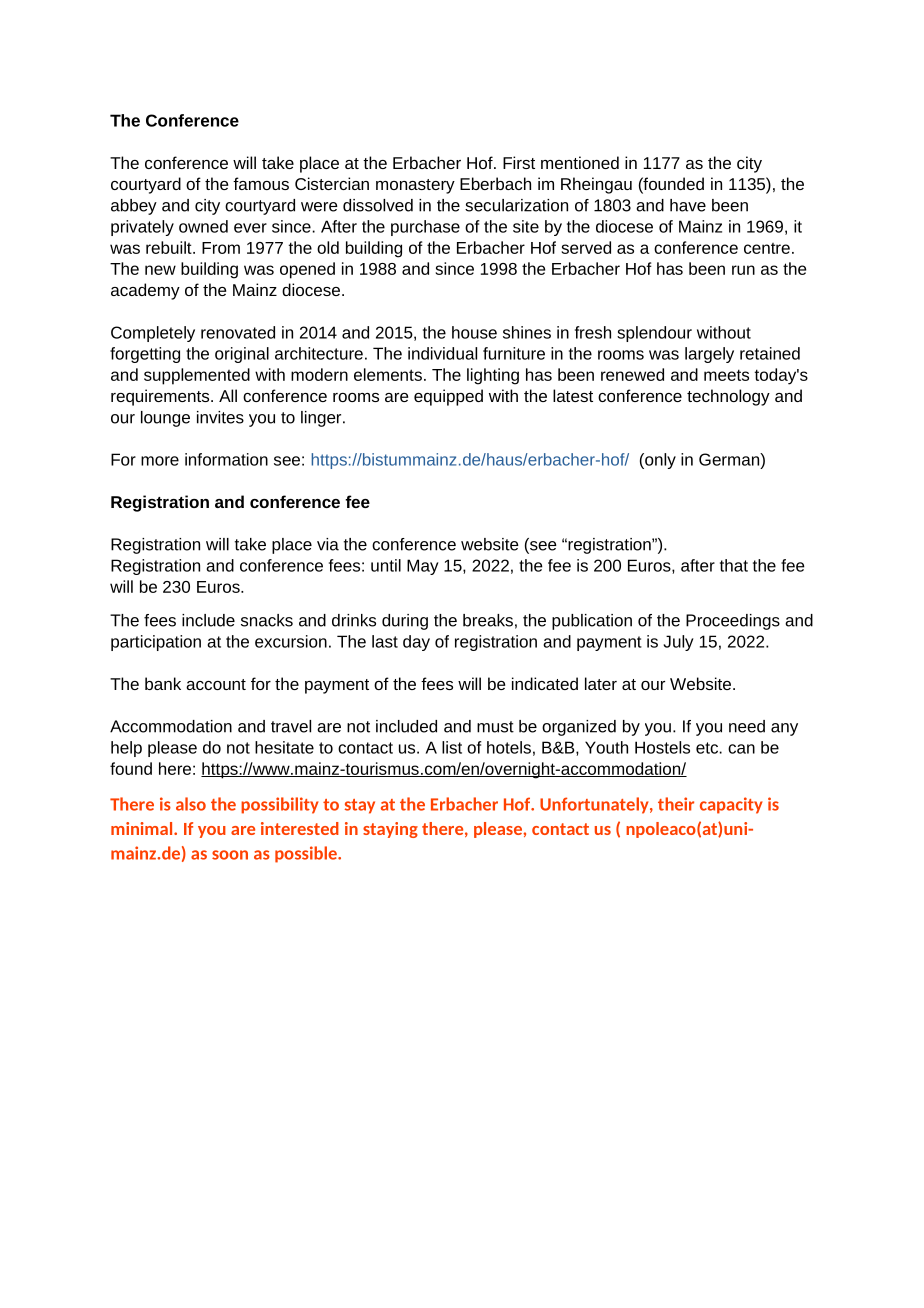  What do you see at coordinates (495, 727) in the page?
I see `must` at bounding box center [495, 727].
